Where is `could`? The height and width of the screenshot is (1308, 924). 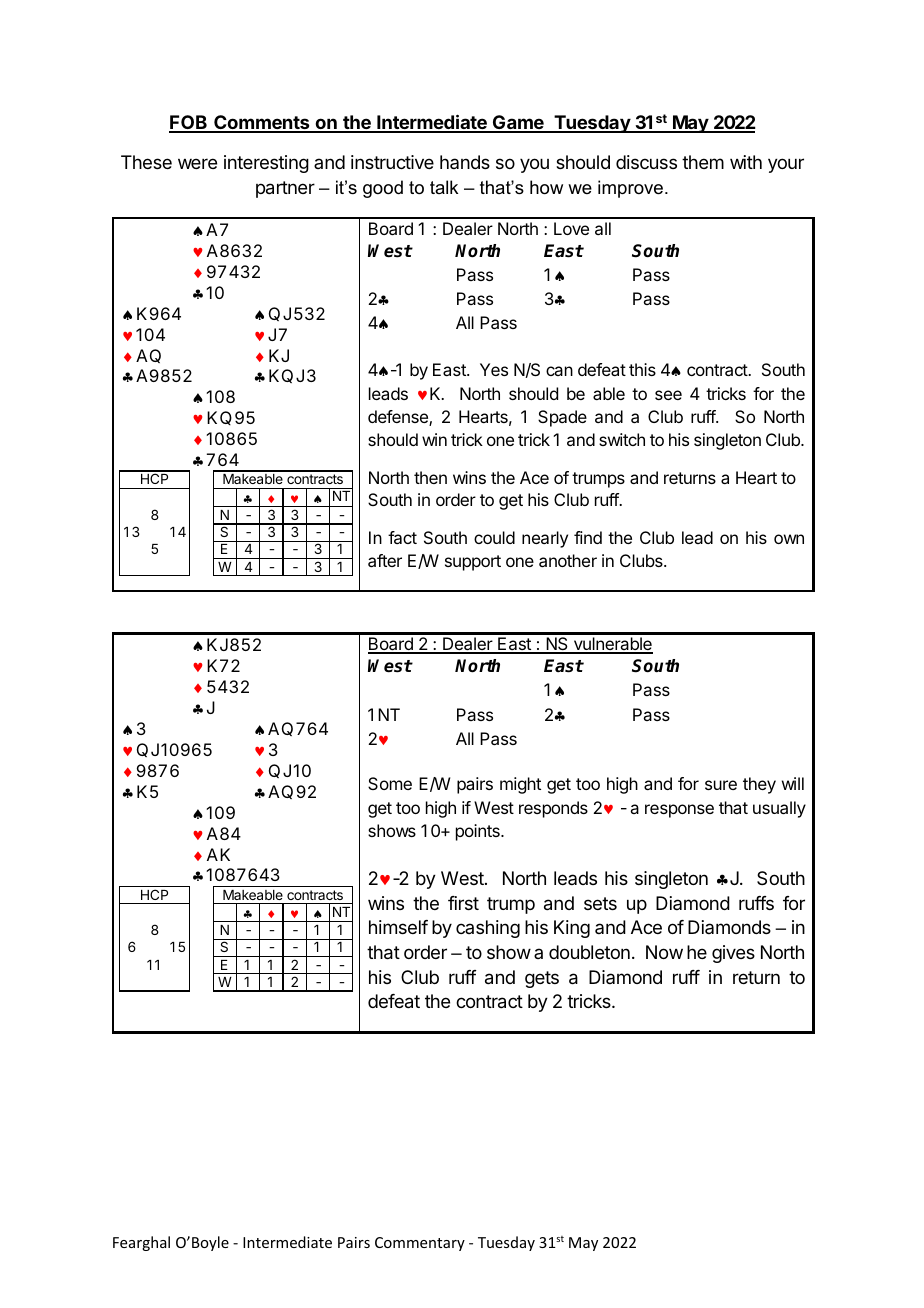 could is located at coordinates (494, 537).
